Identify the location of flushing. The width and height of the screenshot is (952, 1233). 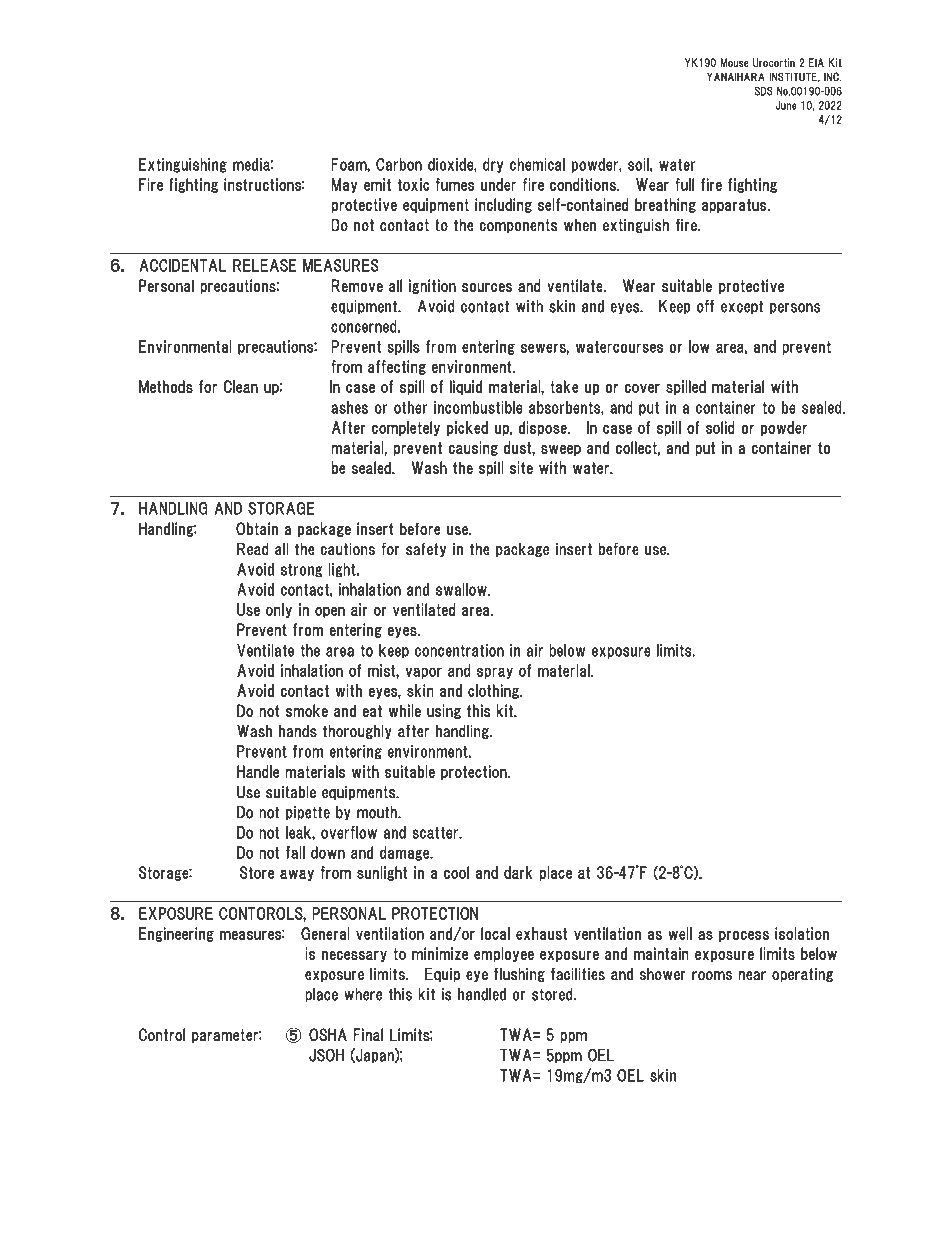
(519, 974).
